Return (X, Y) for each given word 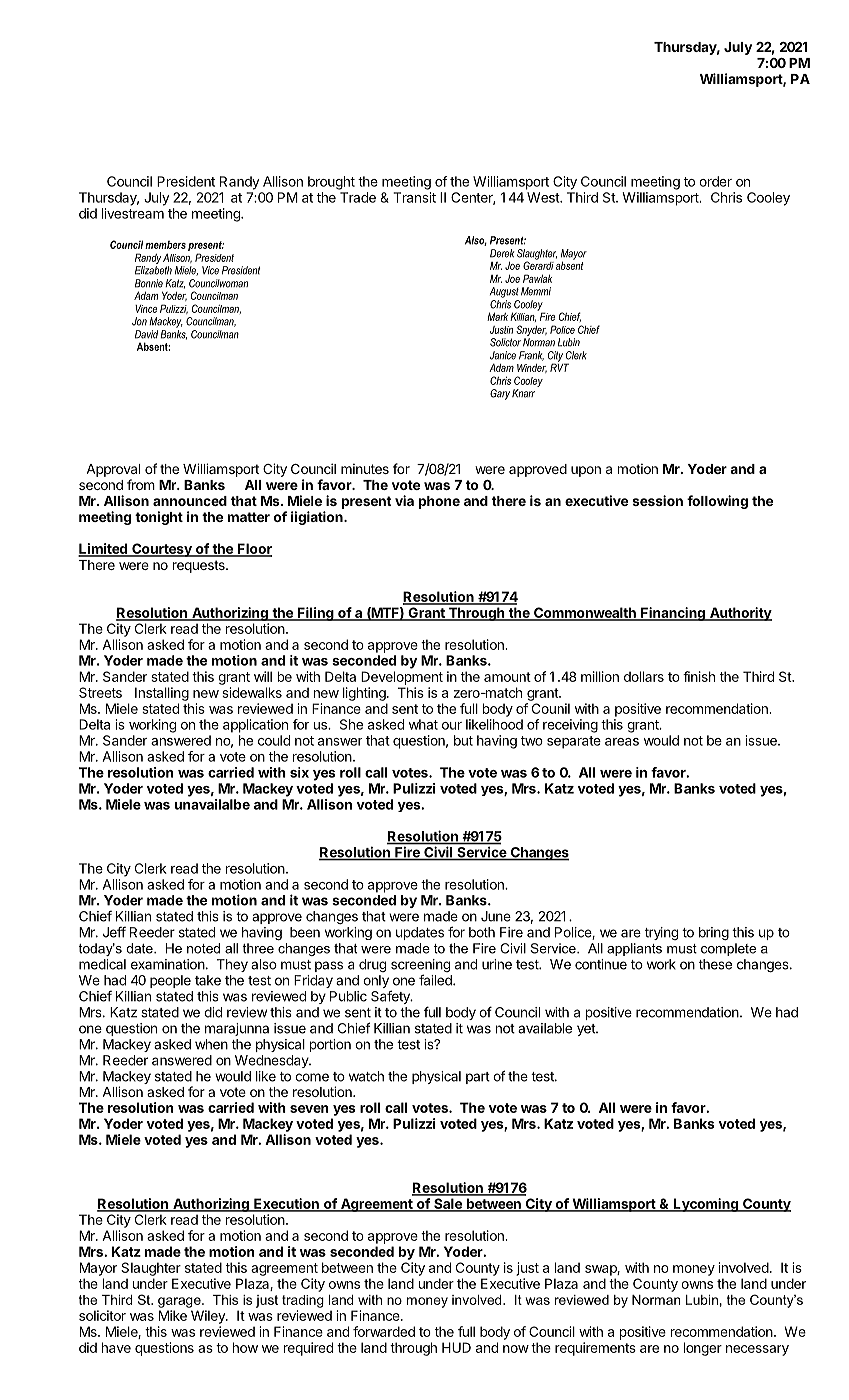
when (211, 1044)
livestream (133, 213)
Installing (162, 694)
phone (439, 502)
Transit (414, 197)
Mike (173, 1315)
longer (703, 1349)
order (715, 181)
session (657, 500)
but (463, 740)
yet (587, 1030)
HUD (456, 1347)
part (478, 1078)
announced (190, 501)
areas (622, 742)
